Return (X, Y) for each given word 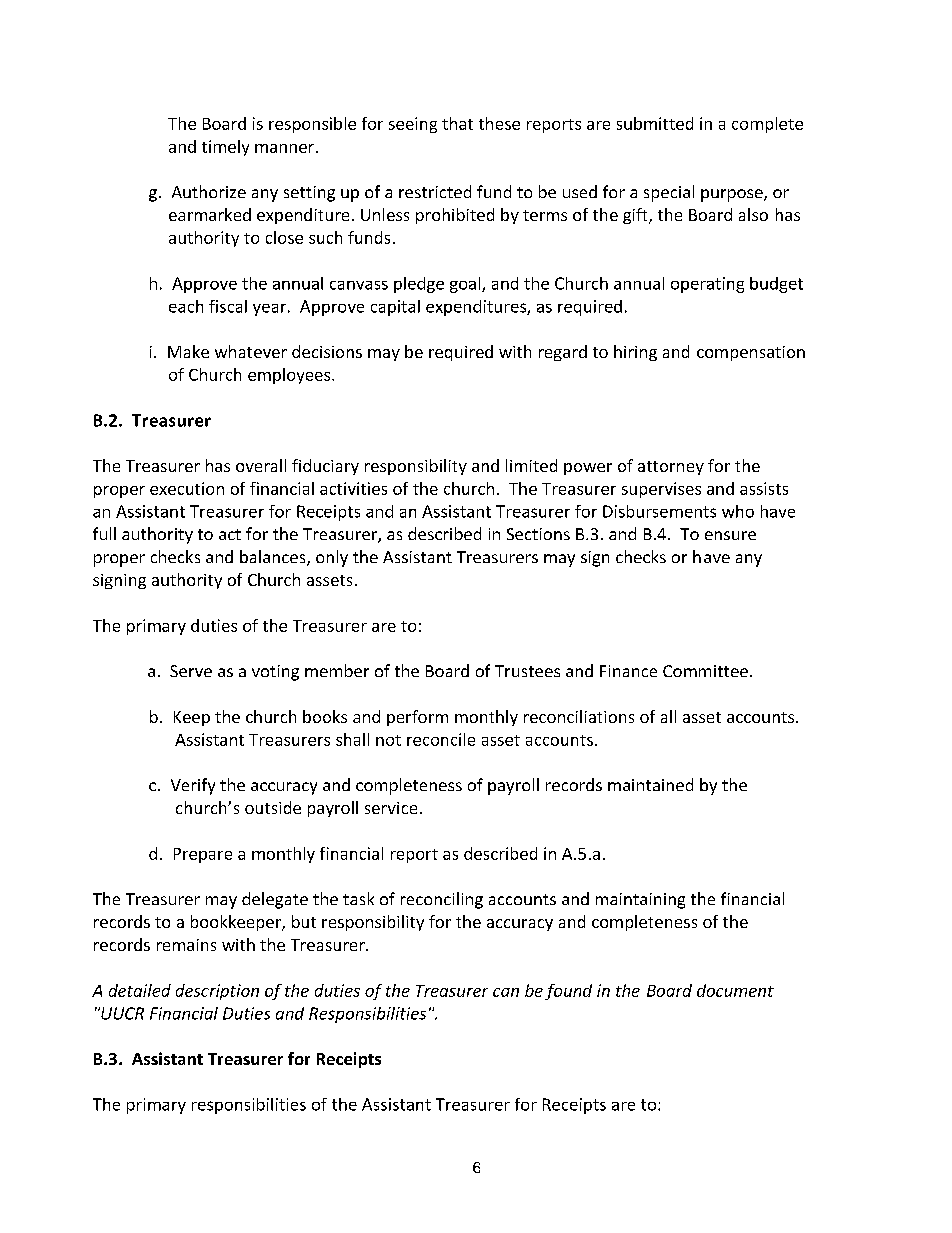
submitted (655, 123)
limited (531, 465)
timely (225, 148)
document (735, 990)
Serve (191, 671)
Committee (705, 671)
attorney (671, 468)
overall (261, 465)
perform (417, 718)
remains (186, 945)
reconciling (442, 900)
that (457, 123)
